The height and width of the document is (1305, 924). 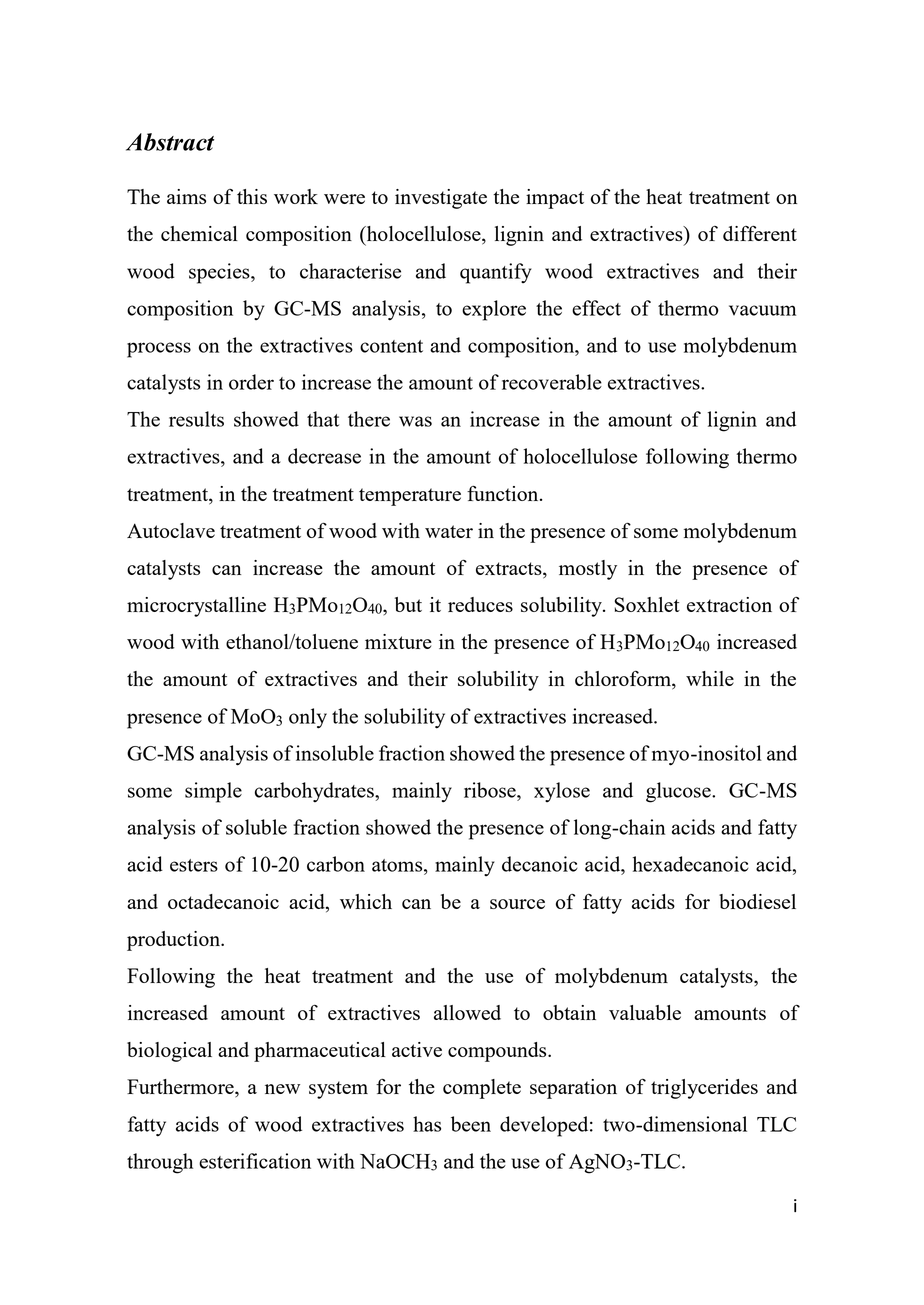 What do you see at coordinates (471, 1124) in the document?
I see `been` at bounding box center [471, 1124].
